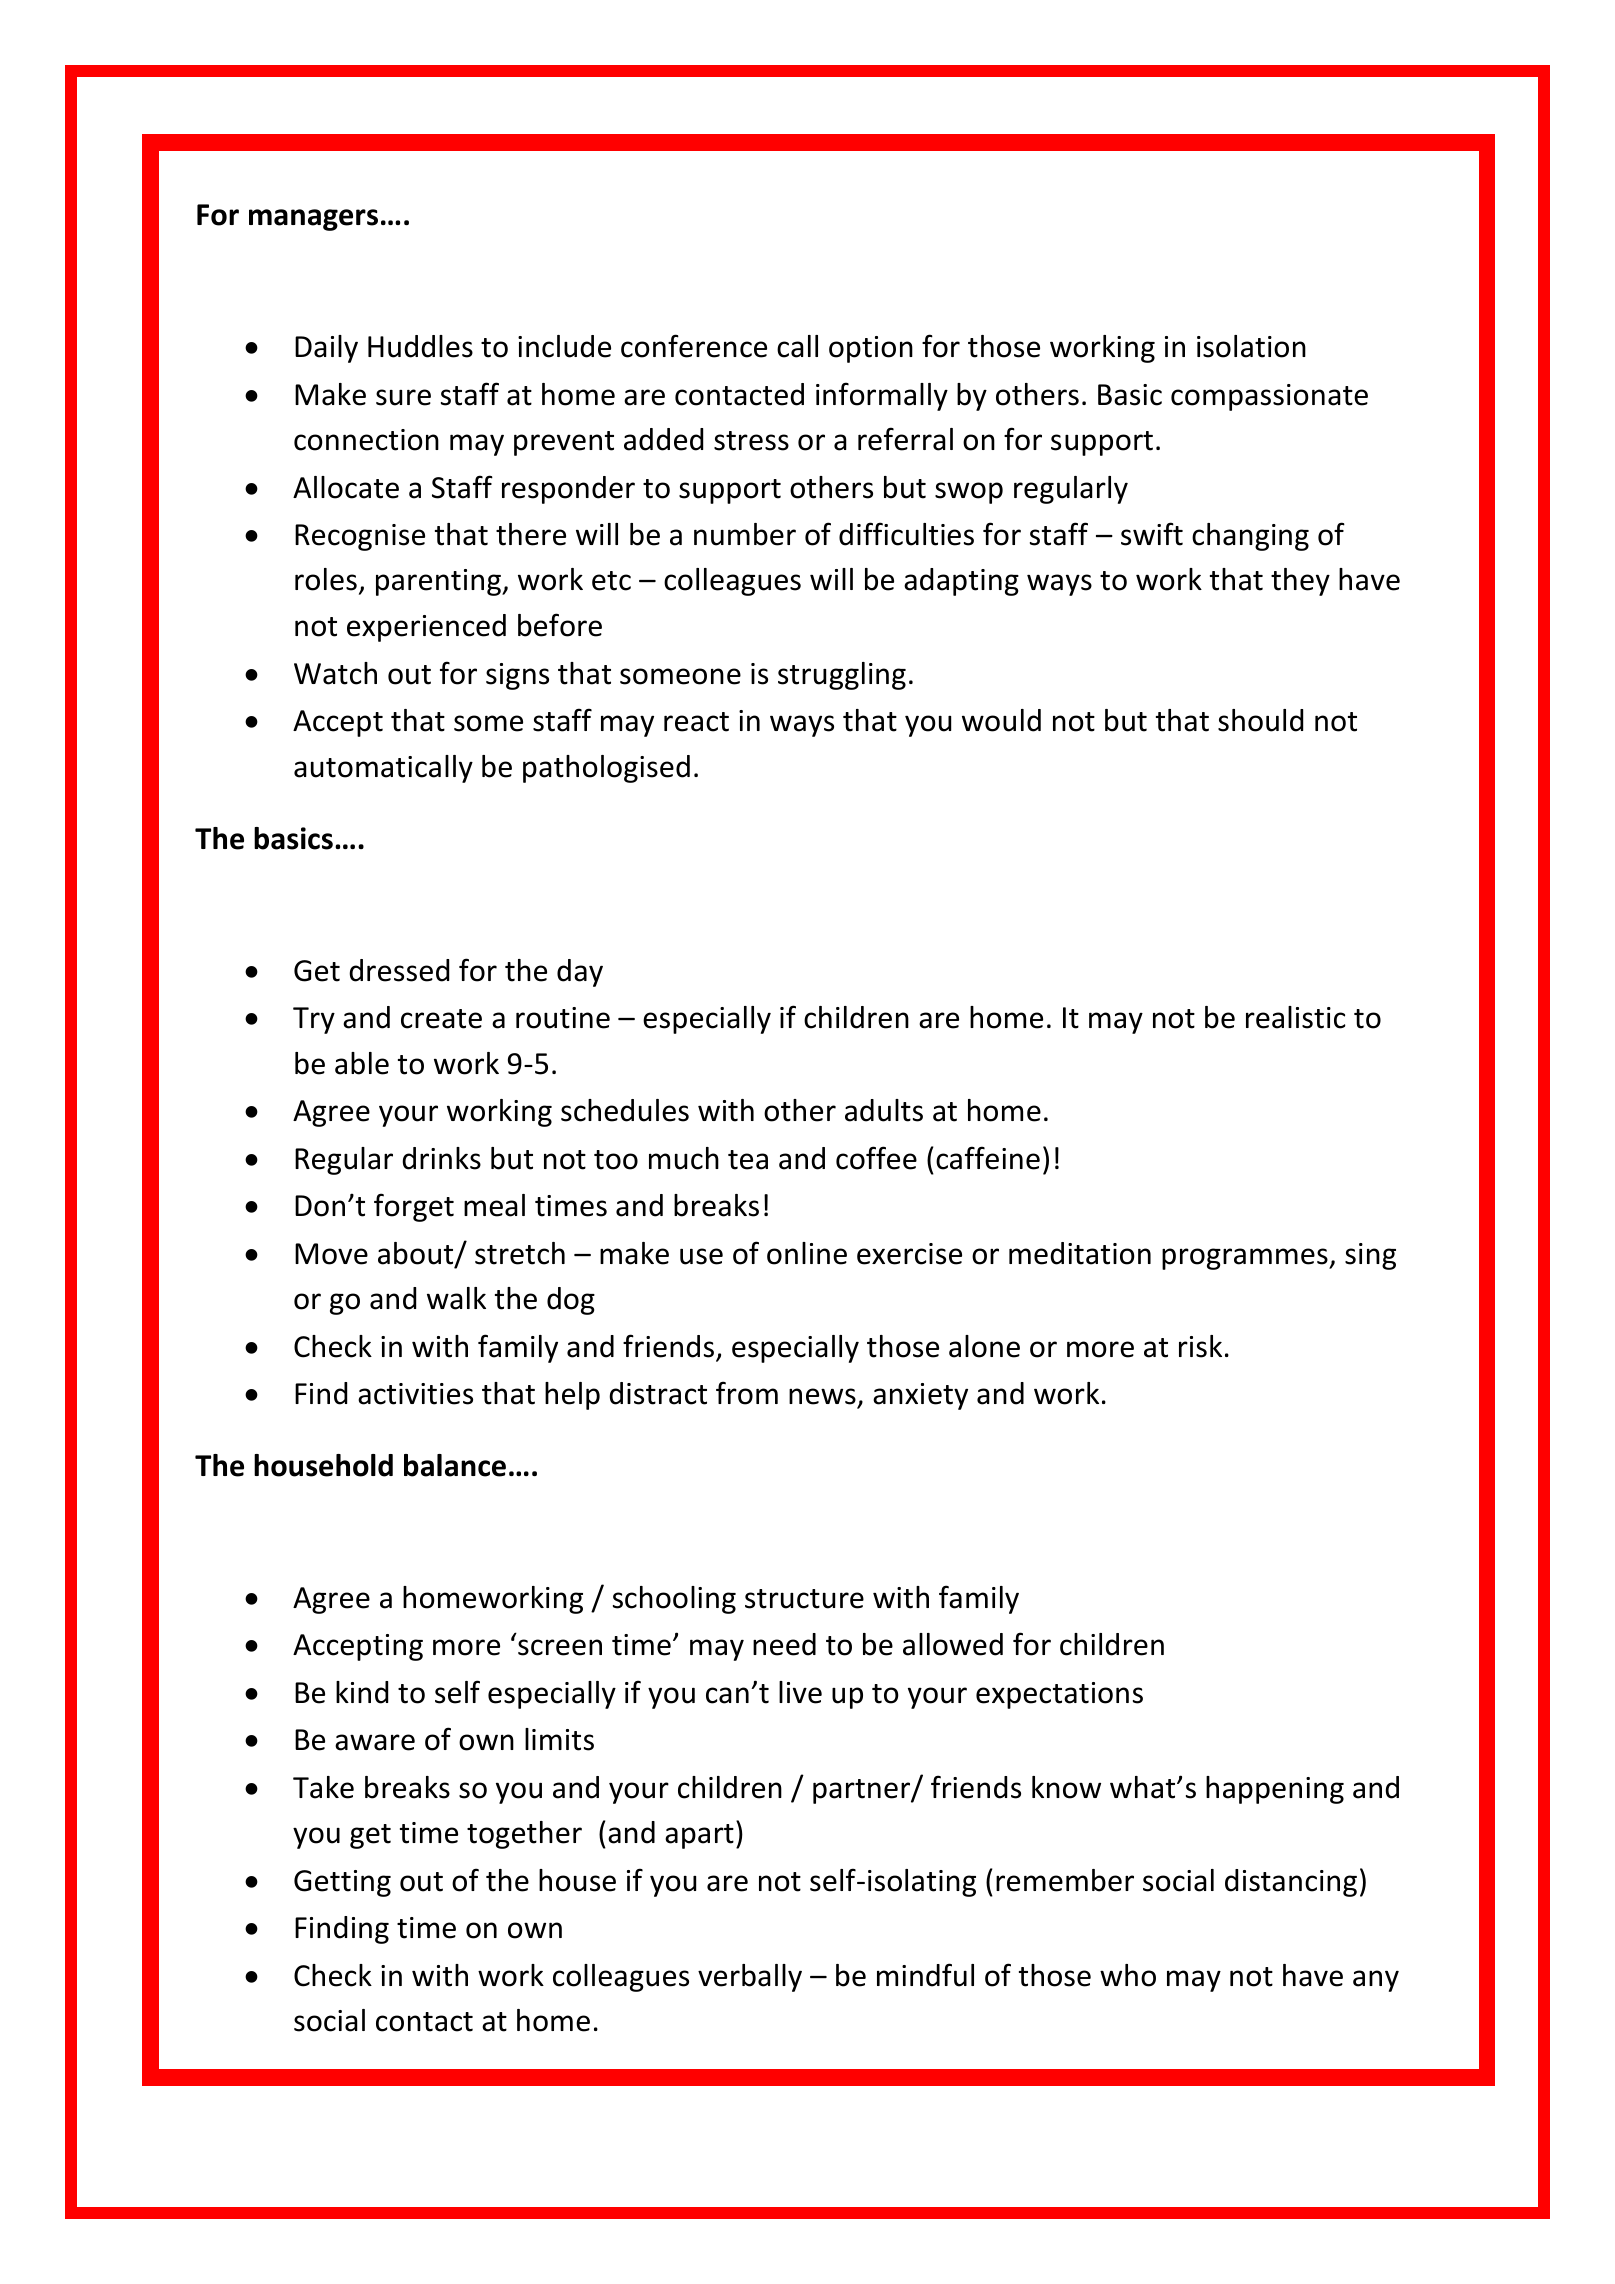 The width and height of the screenshot is (1615, 2284). What do you see at coordinates (1296, 1017) in the screenshot?
I see `realistic` at bounding box center [1296, 1017].
